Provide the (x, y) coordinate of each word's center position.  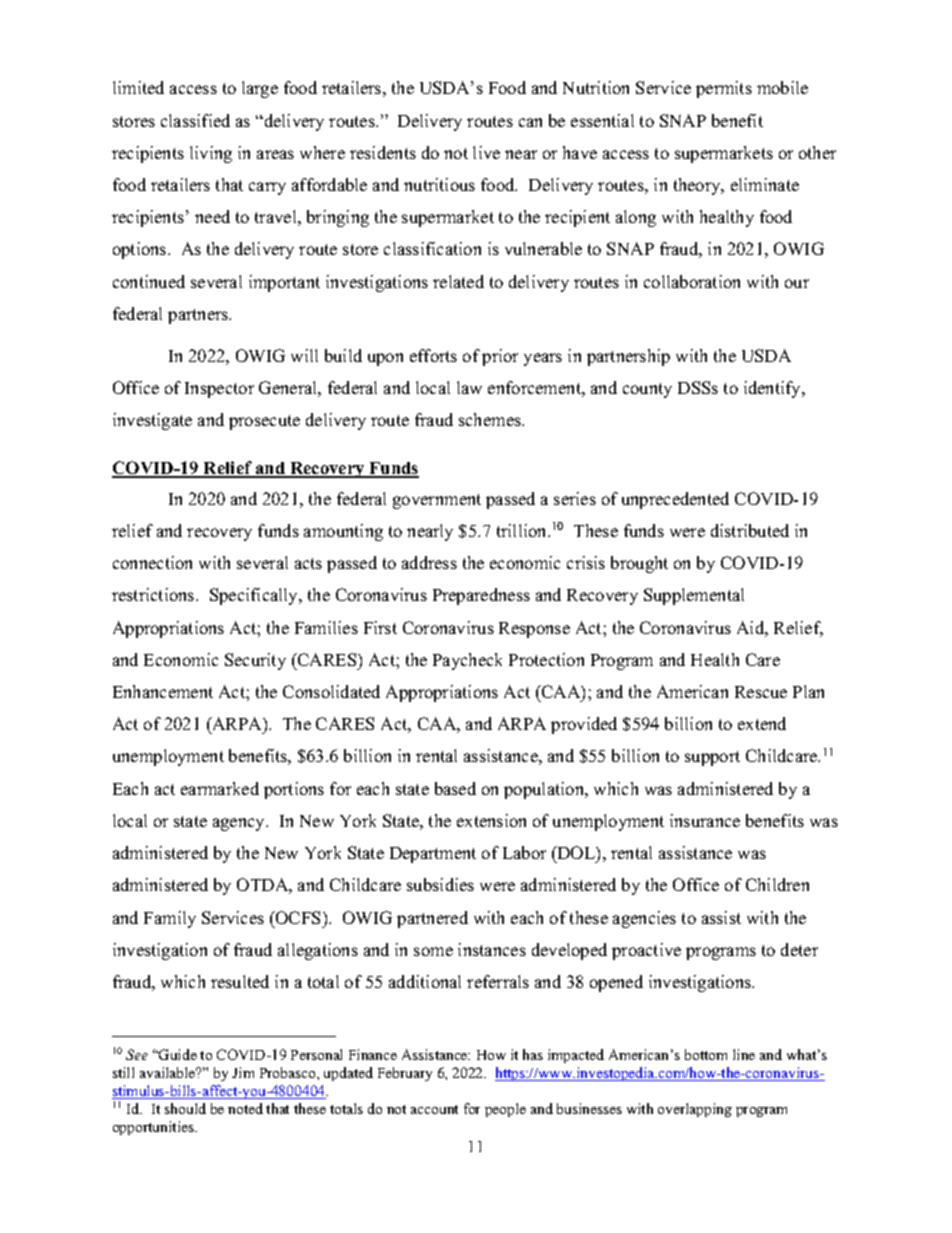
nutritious (439, 184)
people (505, 1110)
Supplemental (694, 596)
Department (433, 855)
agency (240, 824)
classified (195, 120)
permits (724, 89)
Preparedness (481, 596)
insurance (705, 820)
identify (773, 389)
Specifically (255, 596)
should (185, 1108)
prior (500, 357)
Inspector (219, 390)
